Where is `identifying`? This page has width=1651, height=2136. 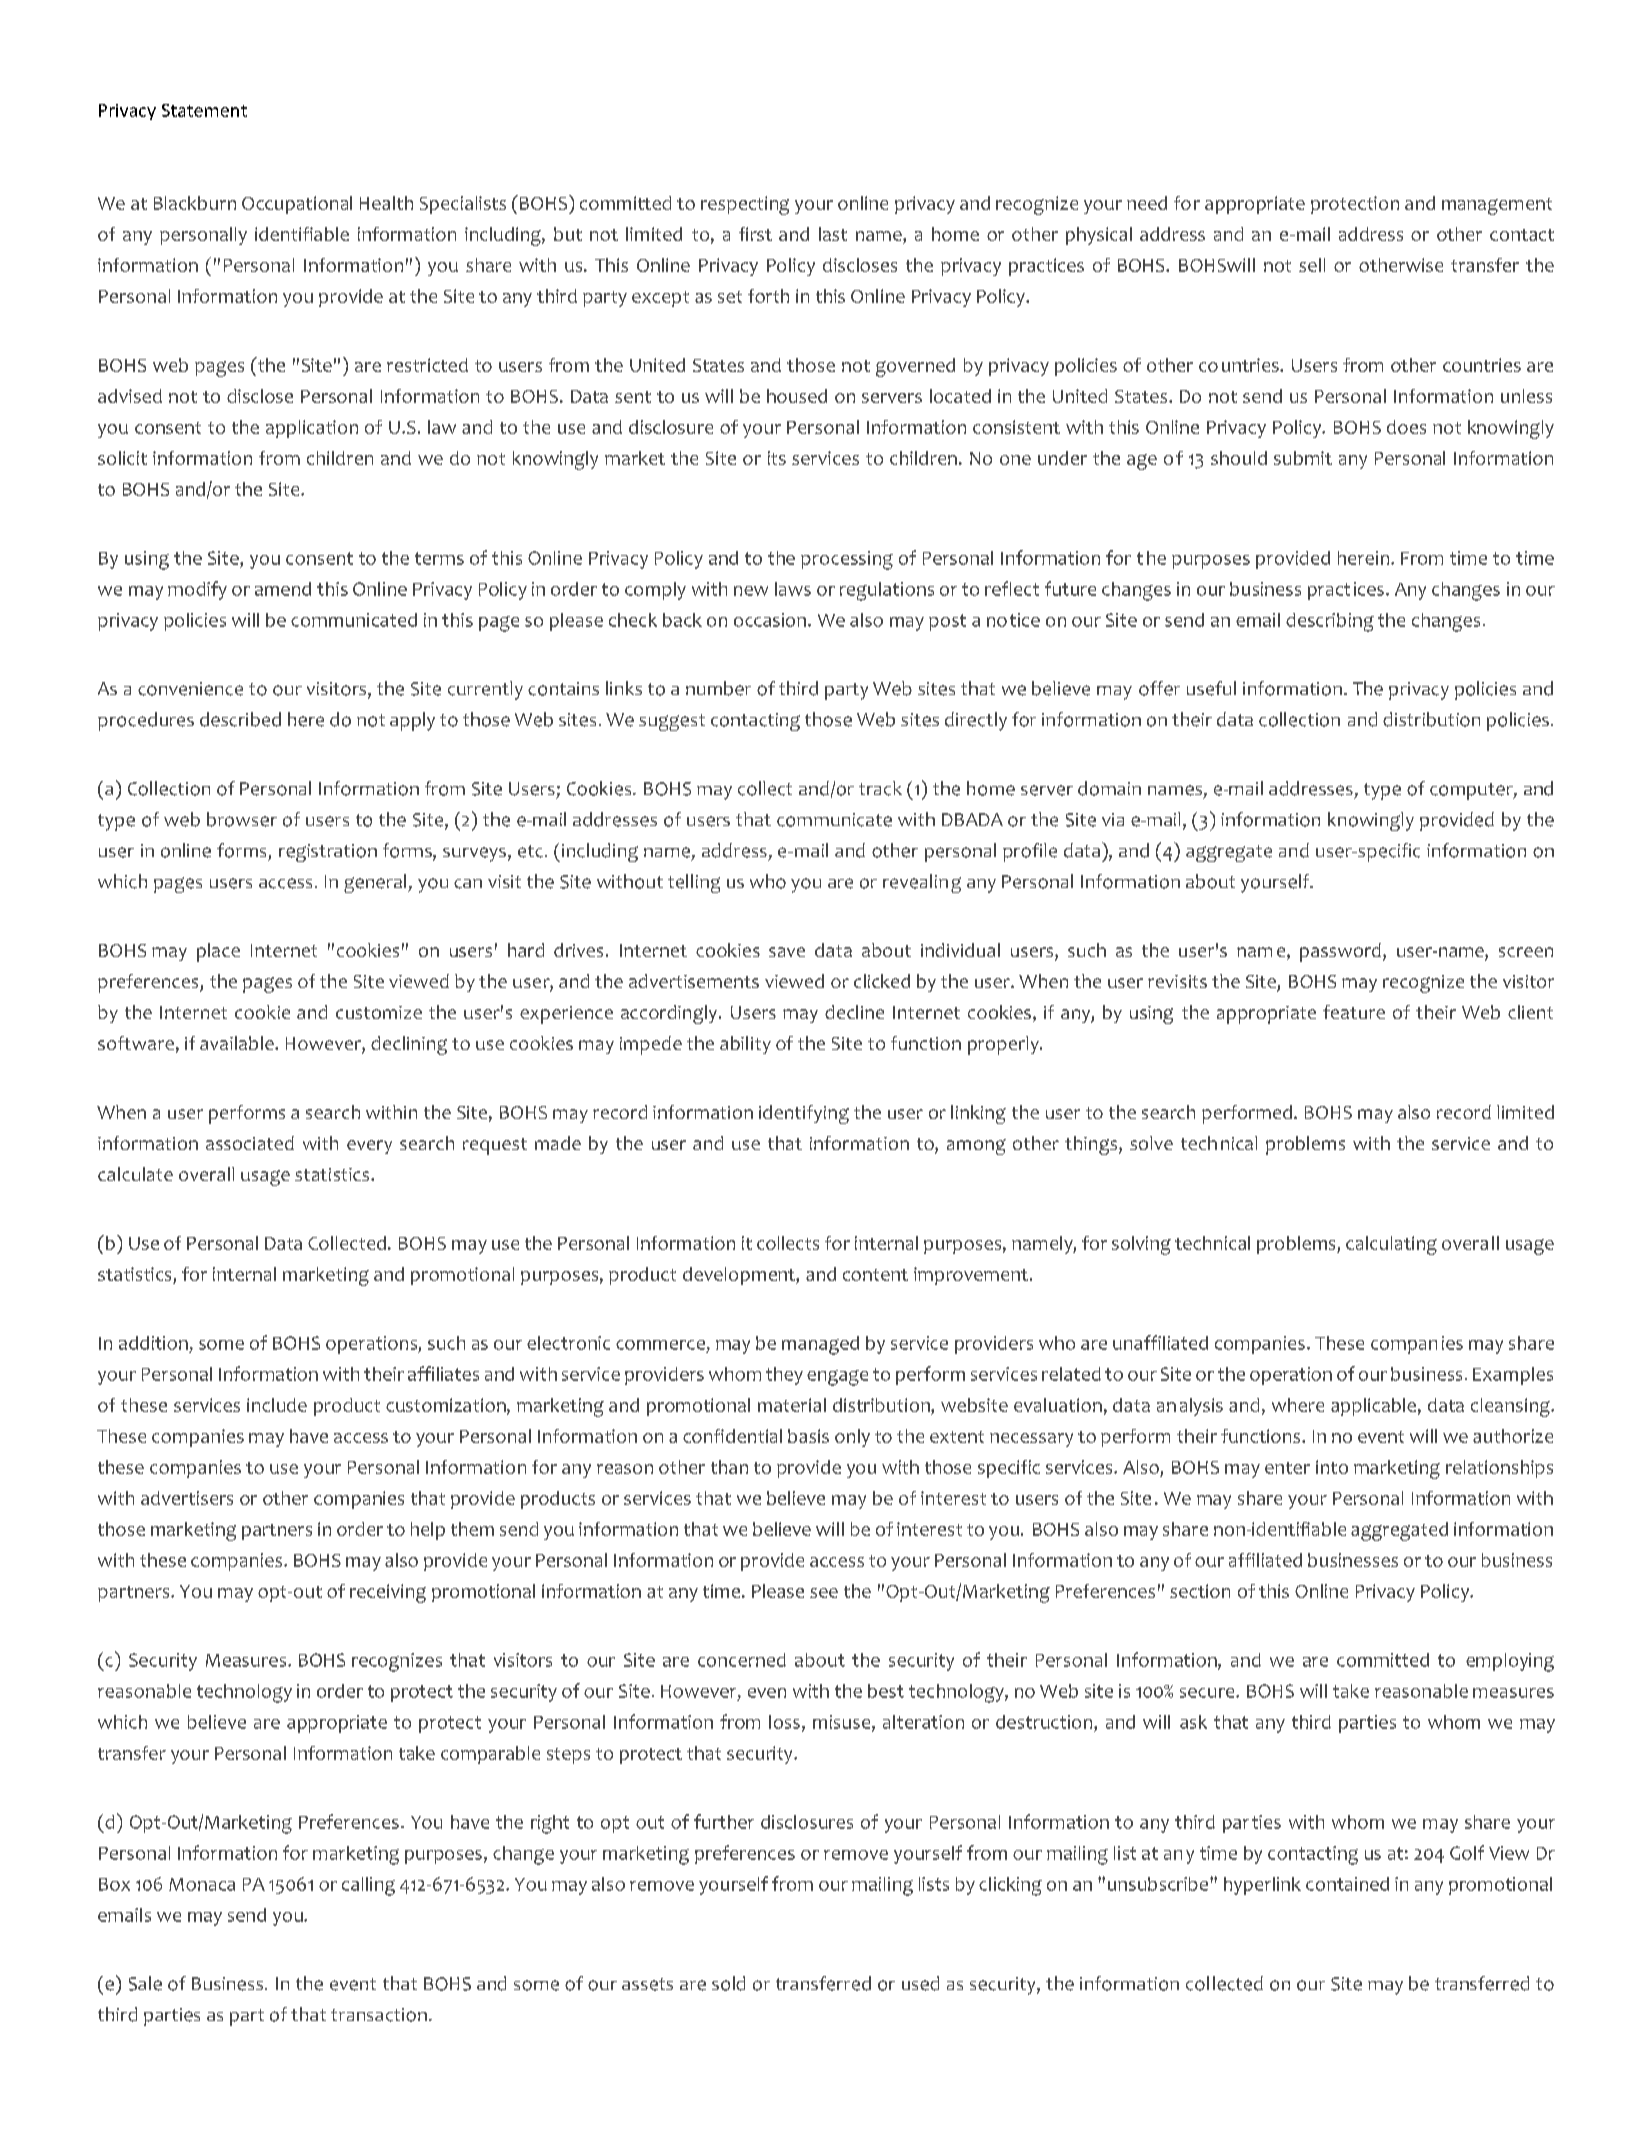 identifying is located at coordinates (804, 1114).
